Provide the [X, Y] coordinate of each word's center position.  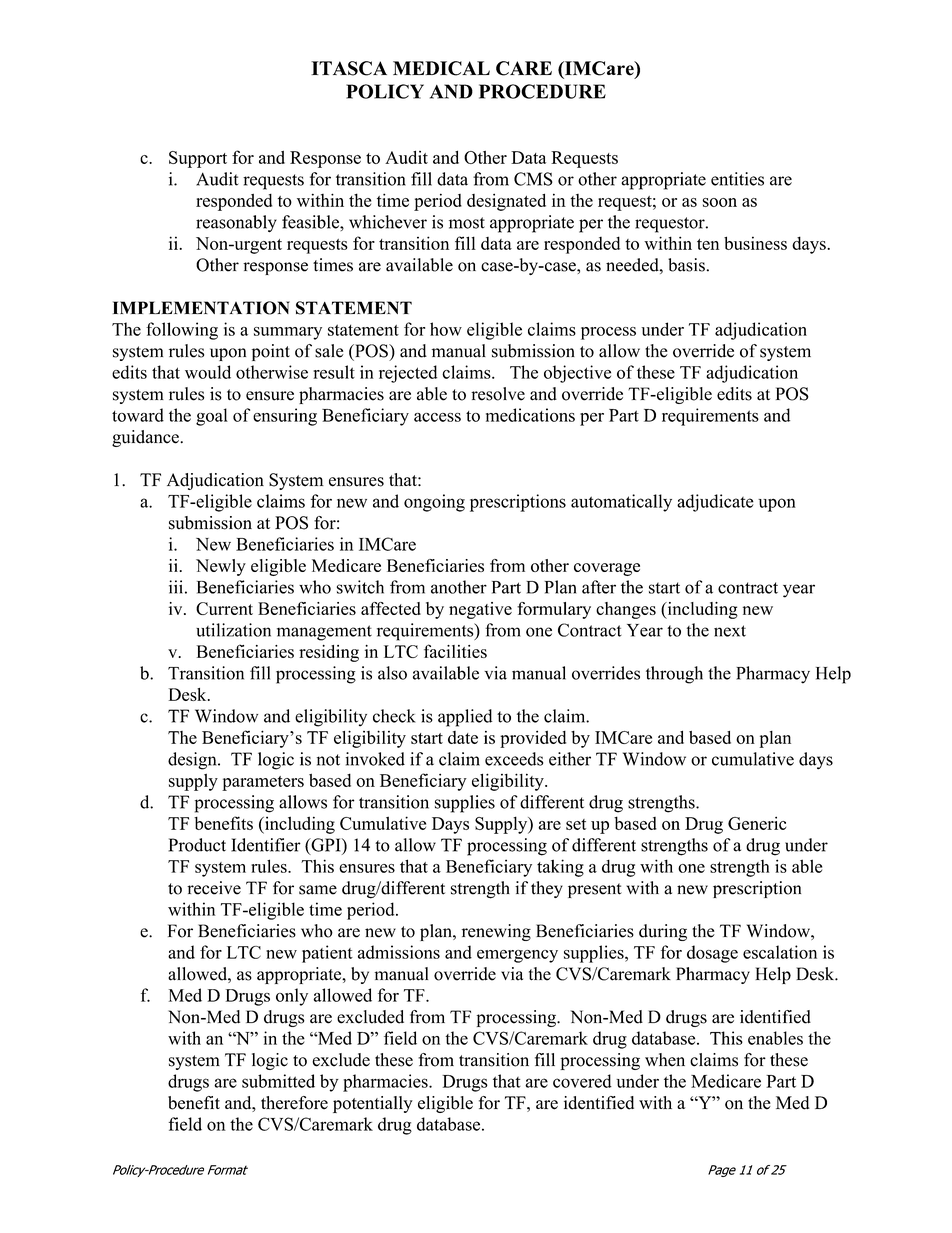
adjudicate [715, 503]
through [674, 675]
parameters [263, 783]
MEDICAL [441, 68]
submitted [278, 1081]
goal [212, 417]
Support [198, 159]
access [437, 417]
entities [737, 179]
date [463, 737]
